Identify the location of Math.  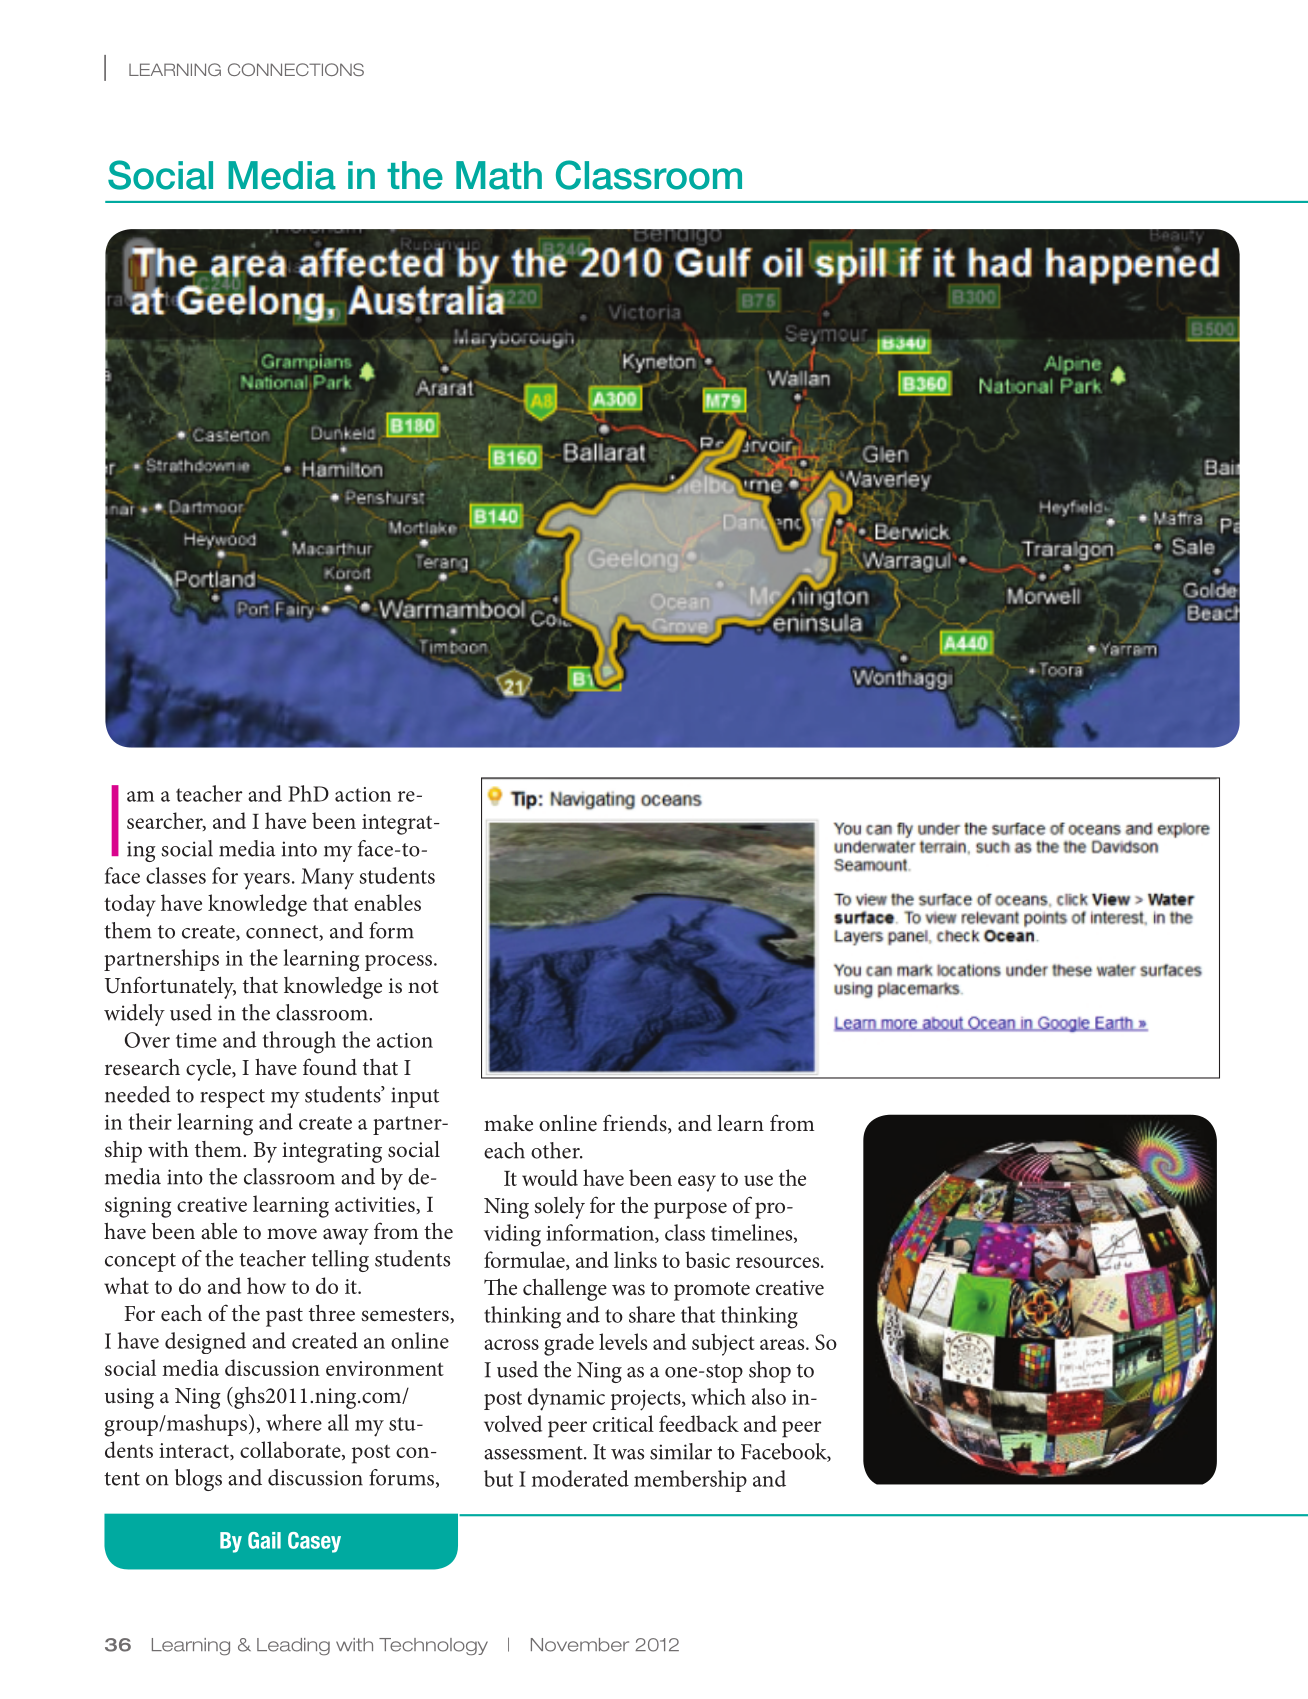
(499, 175).
